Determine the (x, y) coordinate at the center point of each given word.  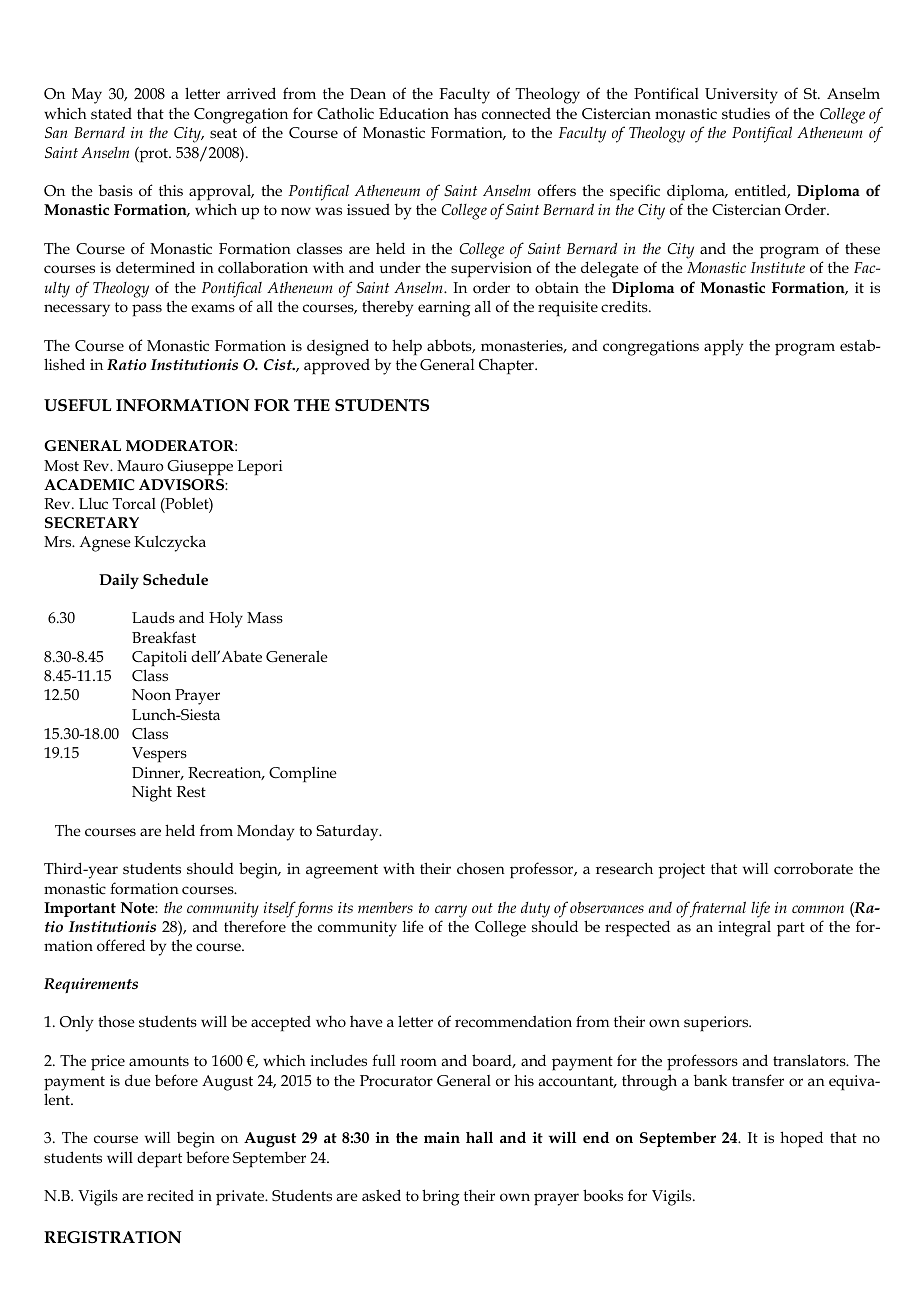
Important (80, 909)
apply (723, 347)
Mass (265, 618)
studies (746, 113)
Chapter (507, 366)
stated (111, 113)
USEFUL (77, 405)
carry (451, 911)
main (442, 1137)
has (465, 113)
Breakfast (164, 637)
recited (170, 1195)
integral (744, 928)
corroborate (813, 869)
